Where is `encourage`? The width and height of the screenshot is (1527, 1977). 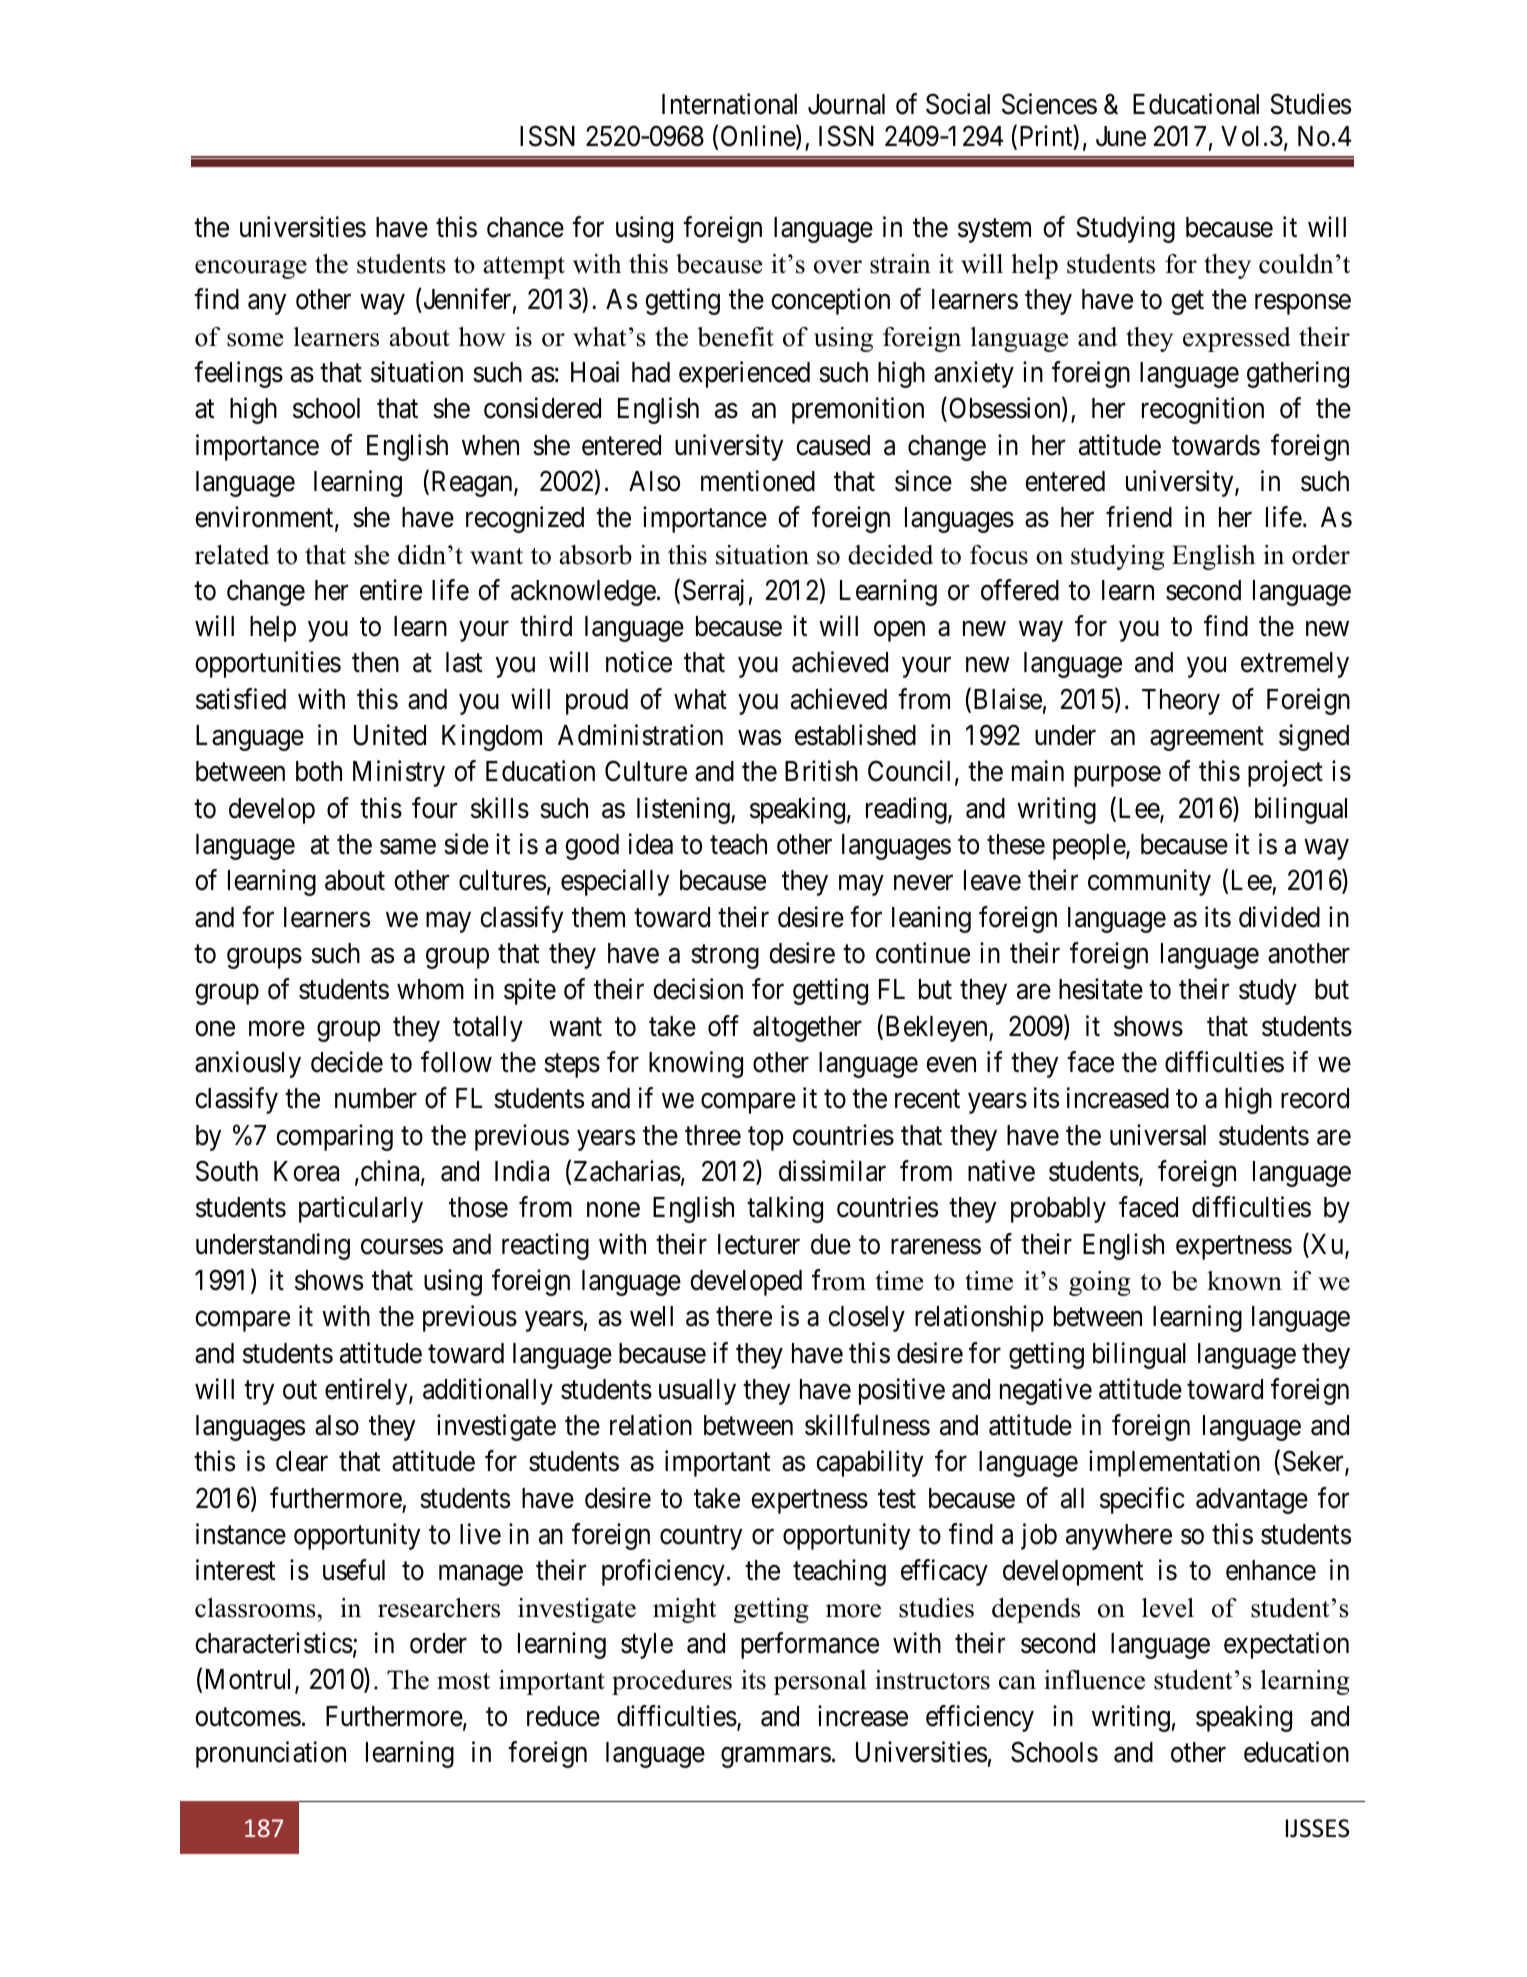
encourage is located at coordinates (251, 269).
